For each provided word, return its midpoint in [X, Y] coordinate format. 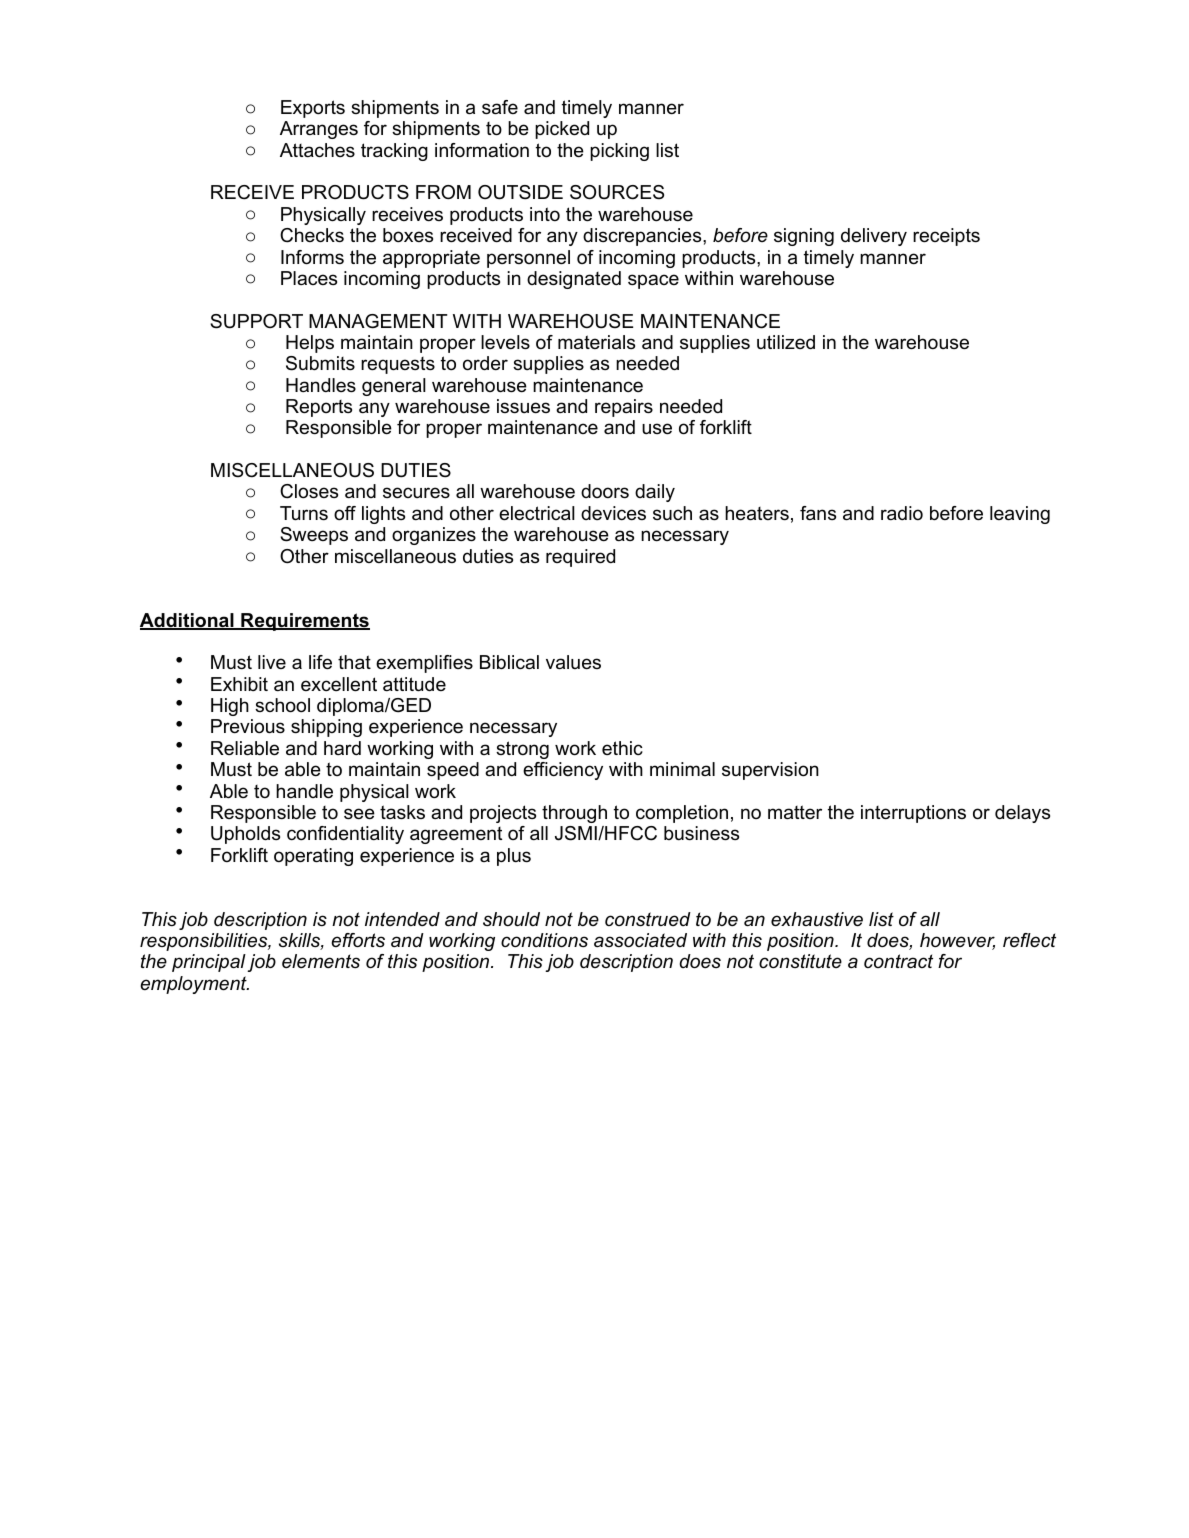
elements [321, 961]
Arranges [319, 130]
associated [640, 940]
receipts [946, 237]
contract [898, 961]
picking [619, 152]
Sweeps [314, 536]
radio [902, 513]
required [580, 558]
